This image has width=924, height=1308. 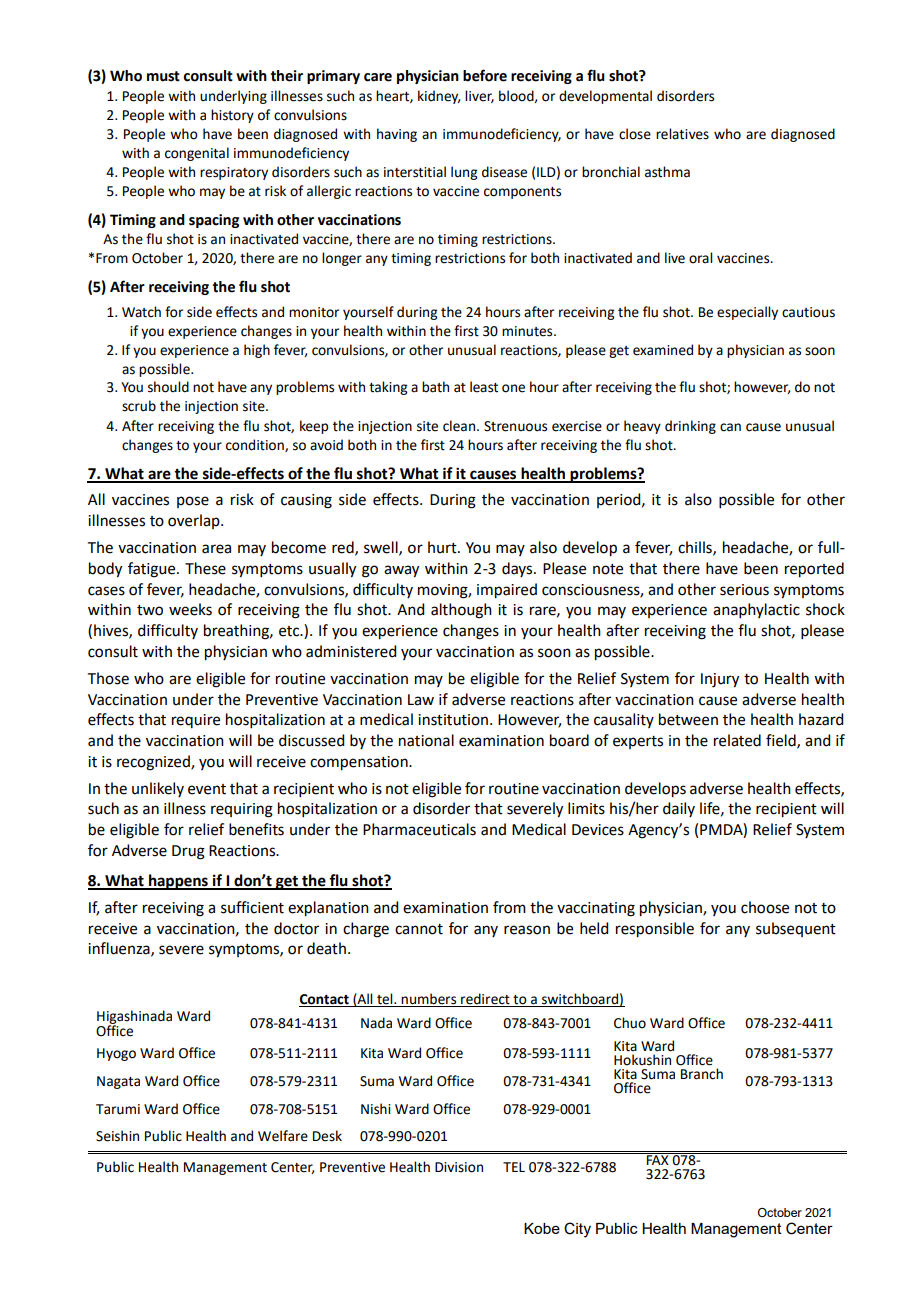 What do you see at coordinates (232, 116) in the image?
I see `history` at bounding box center [232, 116].
